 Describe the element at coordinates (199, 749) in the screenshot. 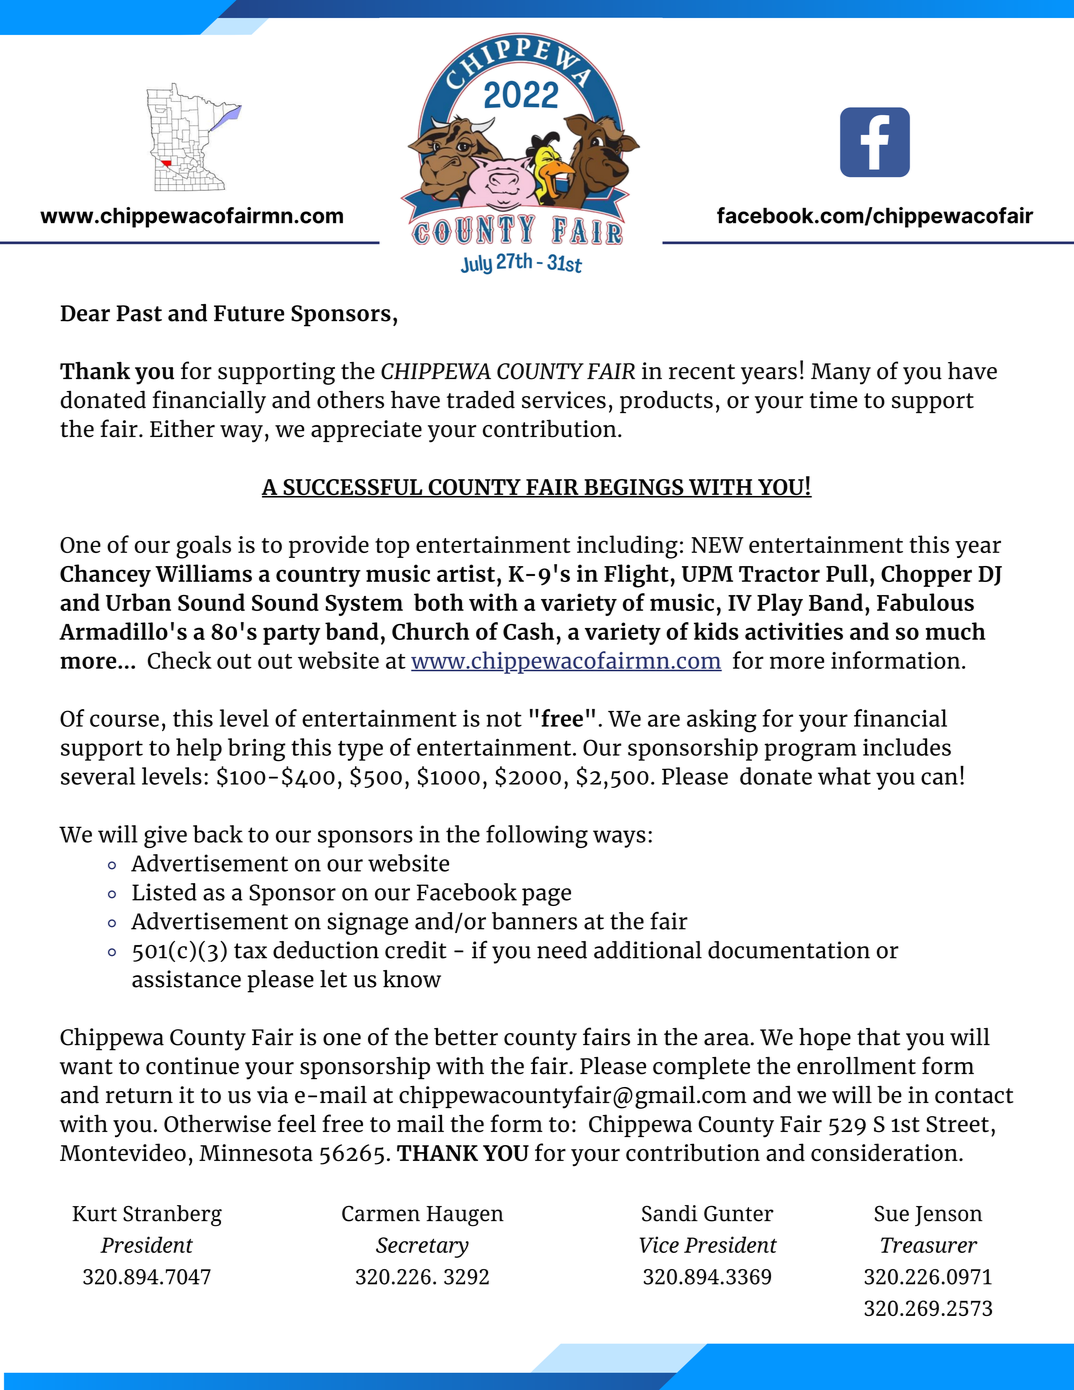

I see `help` at that location.
